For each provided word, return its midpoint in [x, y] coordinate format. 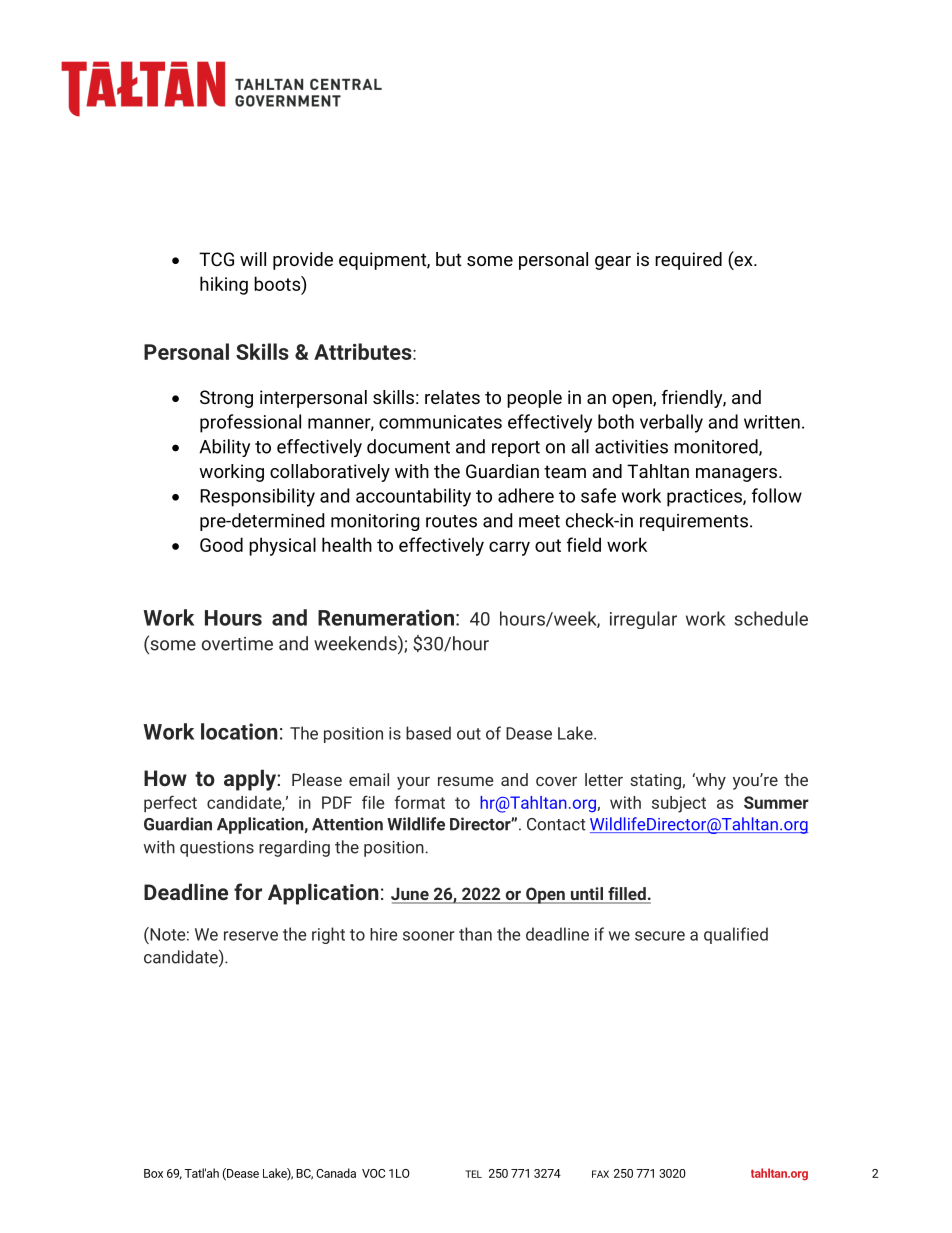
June [411, 895]
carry [509, 548]
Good [221, 544]
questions [217, 849]
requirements [694, 522]
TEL [473, 1174]
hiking [224, 285]
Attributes [364, 351]
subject [679, 804]
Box [153, 1173]
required [688, 261]
